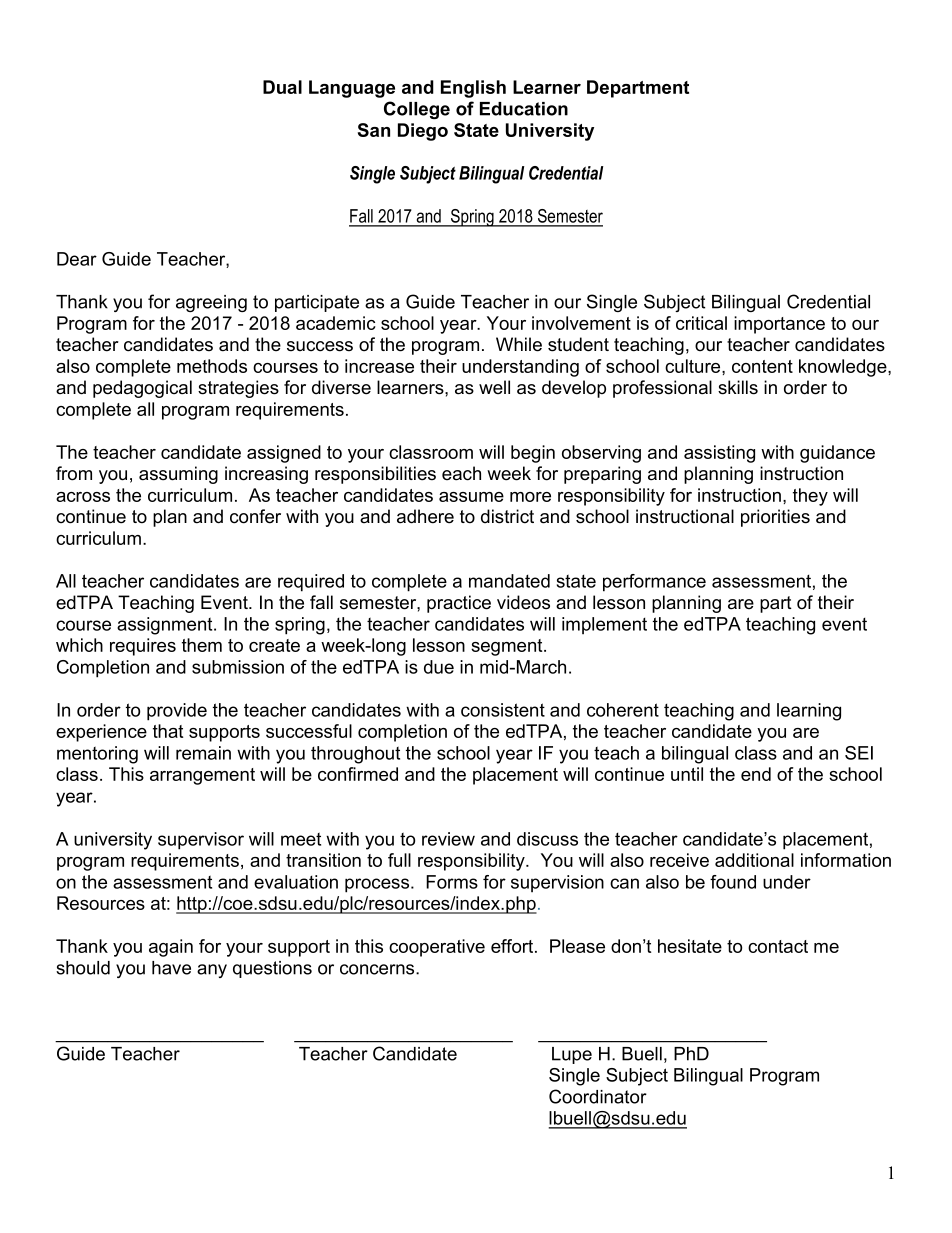 Image resolution: width=952 pixels, height=1233 pixels. What do you see at coordinates (762, 366) in the screenshot?
I see `content` at bounding box center [762, 366].
